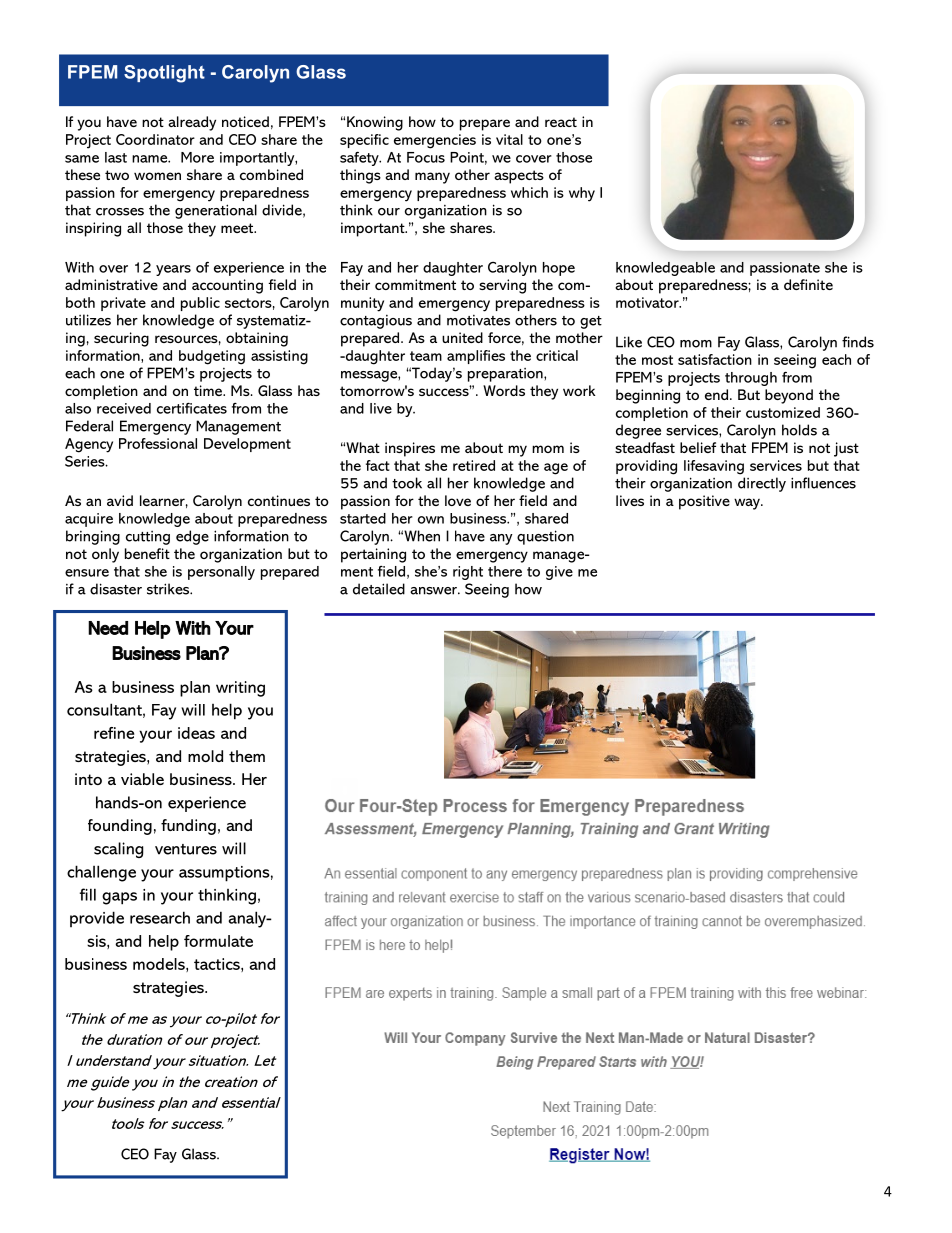 This image has width=952, height=1233. Describe the element at coordinates (205, 756) in the image. I see `mold` at that location.
